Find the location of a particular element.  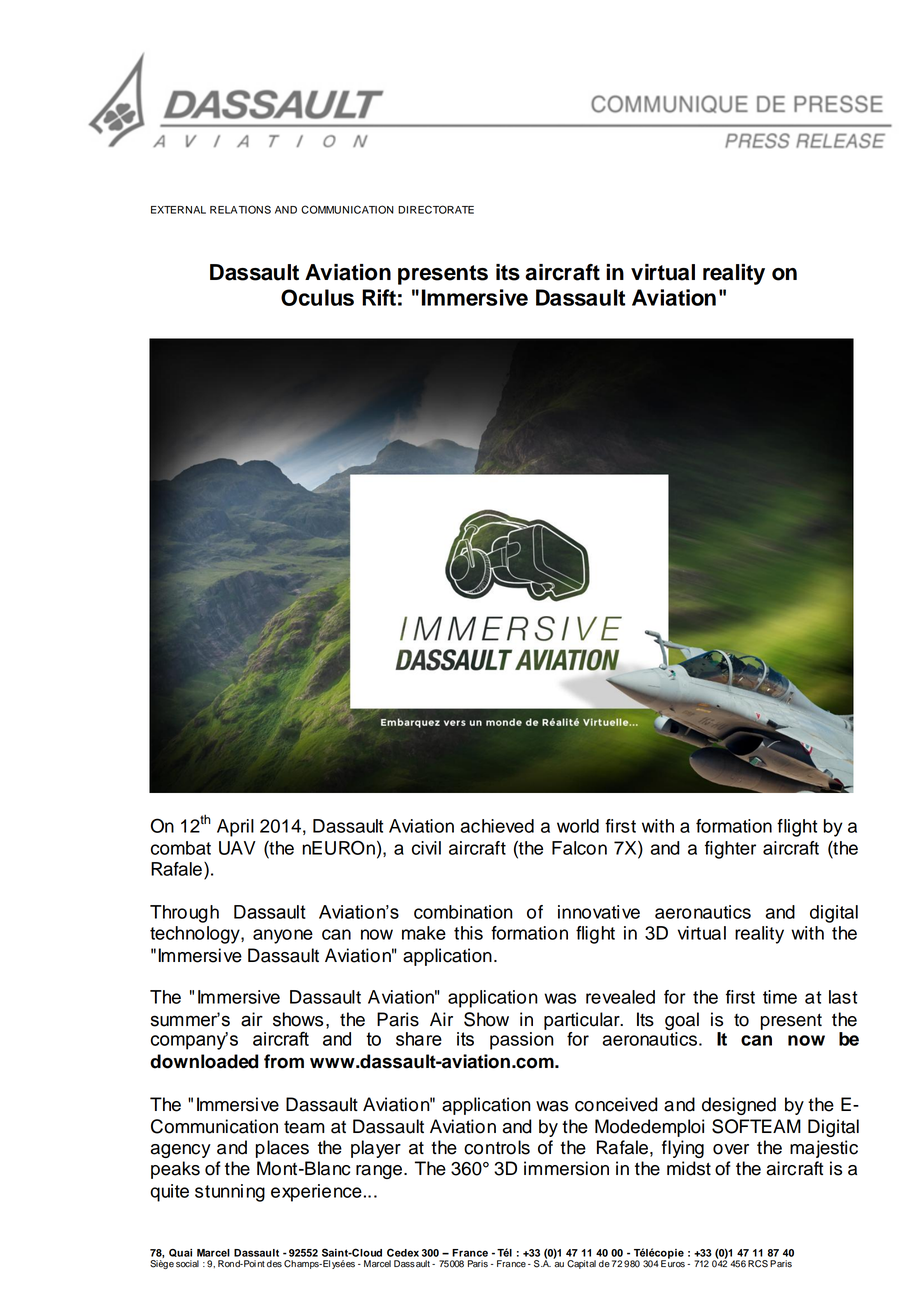

RCS is located at coordinates (758, 1264).
